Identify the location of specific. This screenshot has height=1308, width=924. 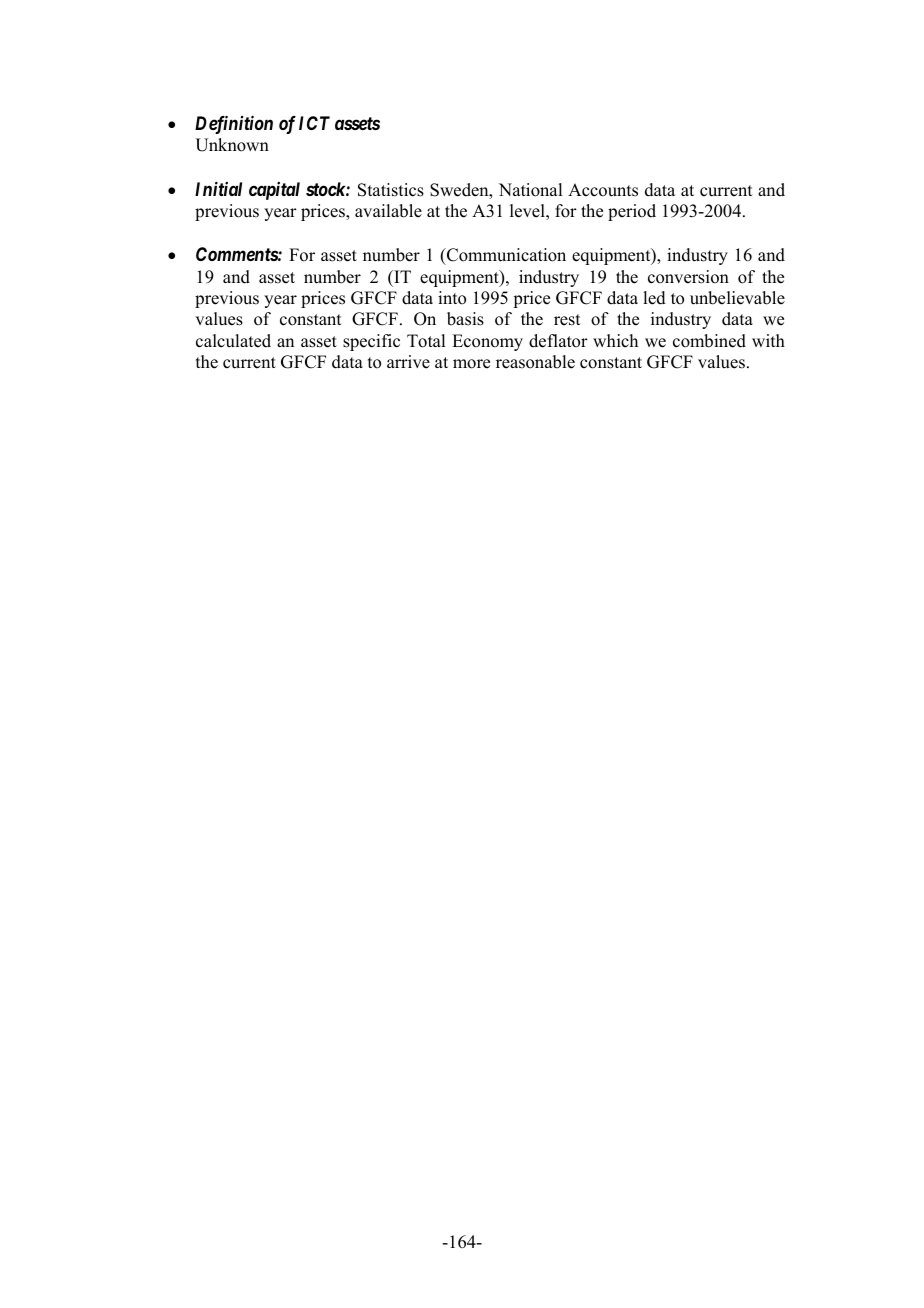
(371, 342).
